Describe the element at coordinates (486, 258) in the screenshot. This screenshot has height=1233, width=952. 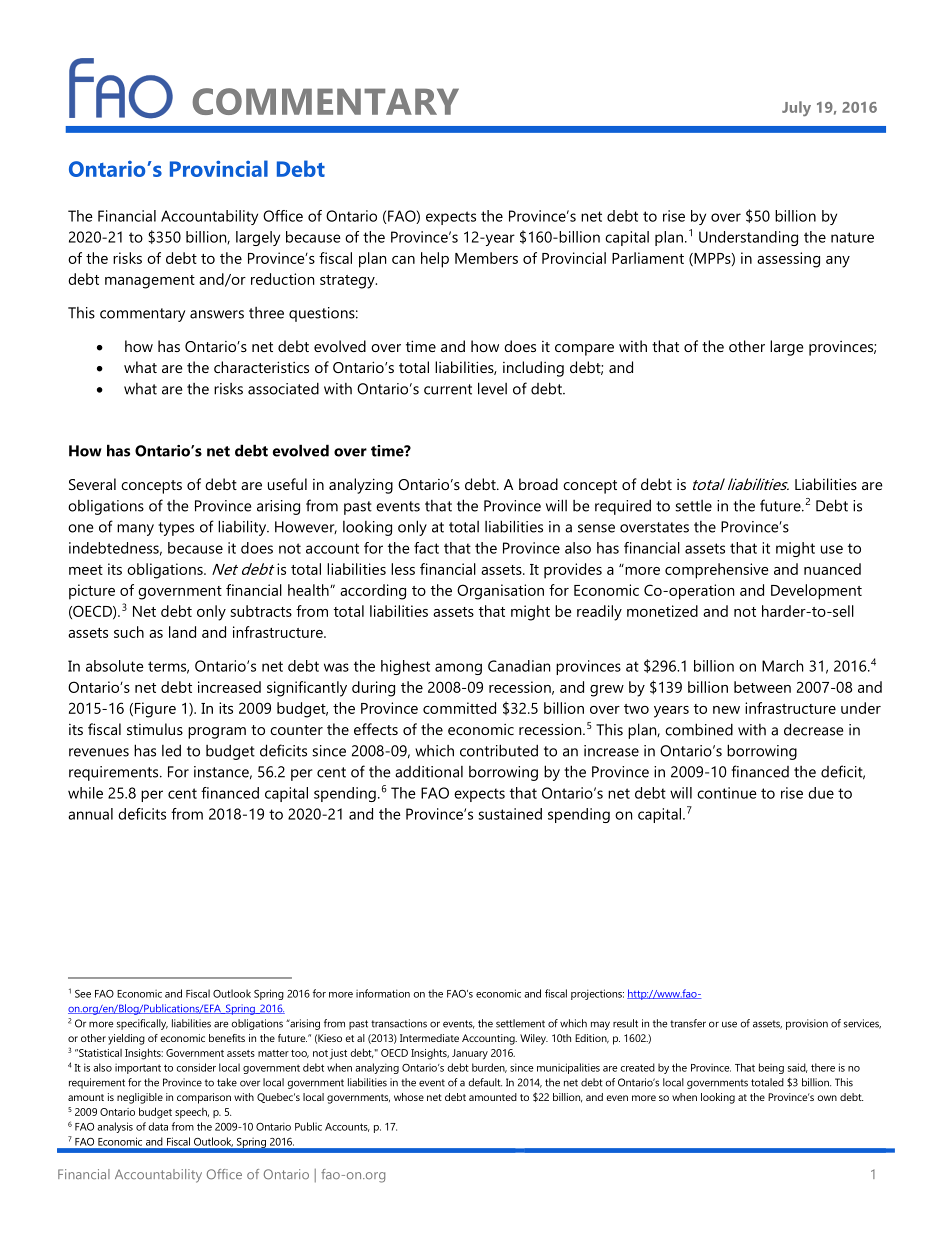
I see `Members` at that location.
